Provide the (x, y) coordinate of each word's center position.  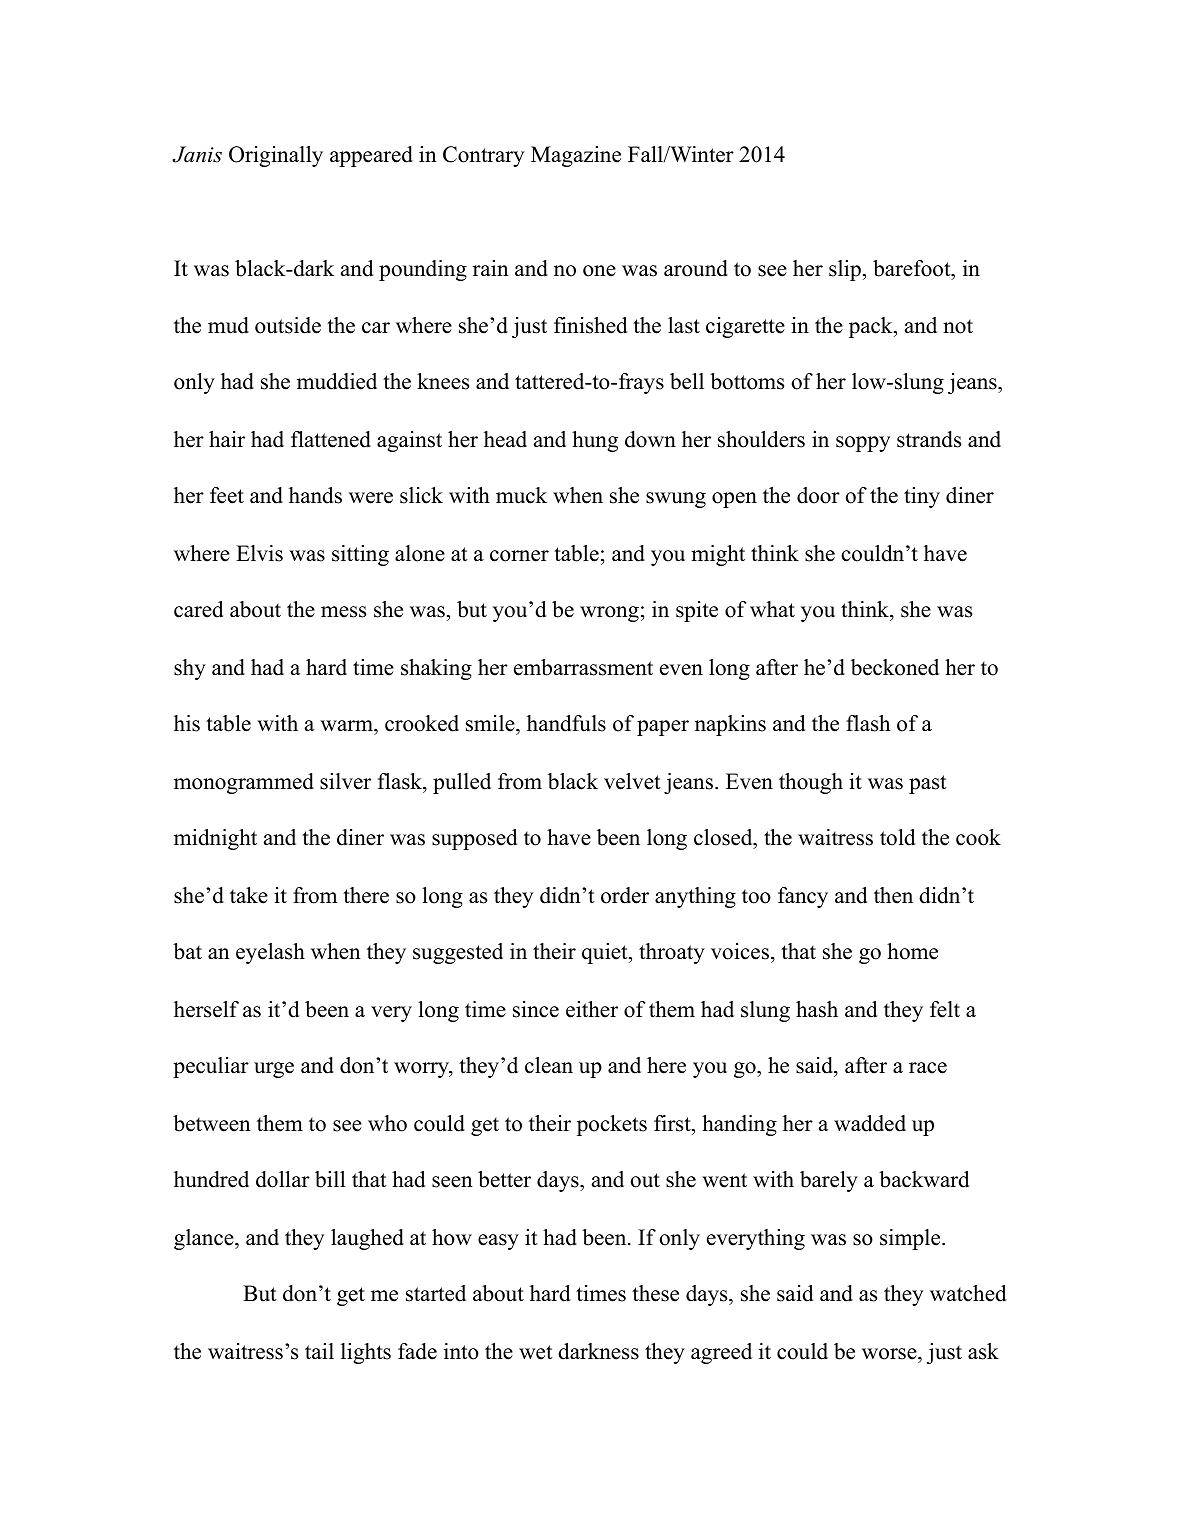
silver (345, 781)
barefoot (913, 268)
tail (319, 1351)
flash (868, 723)
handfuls (566, 723)
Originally (276, 156)
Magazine (576, 156)
